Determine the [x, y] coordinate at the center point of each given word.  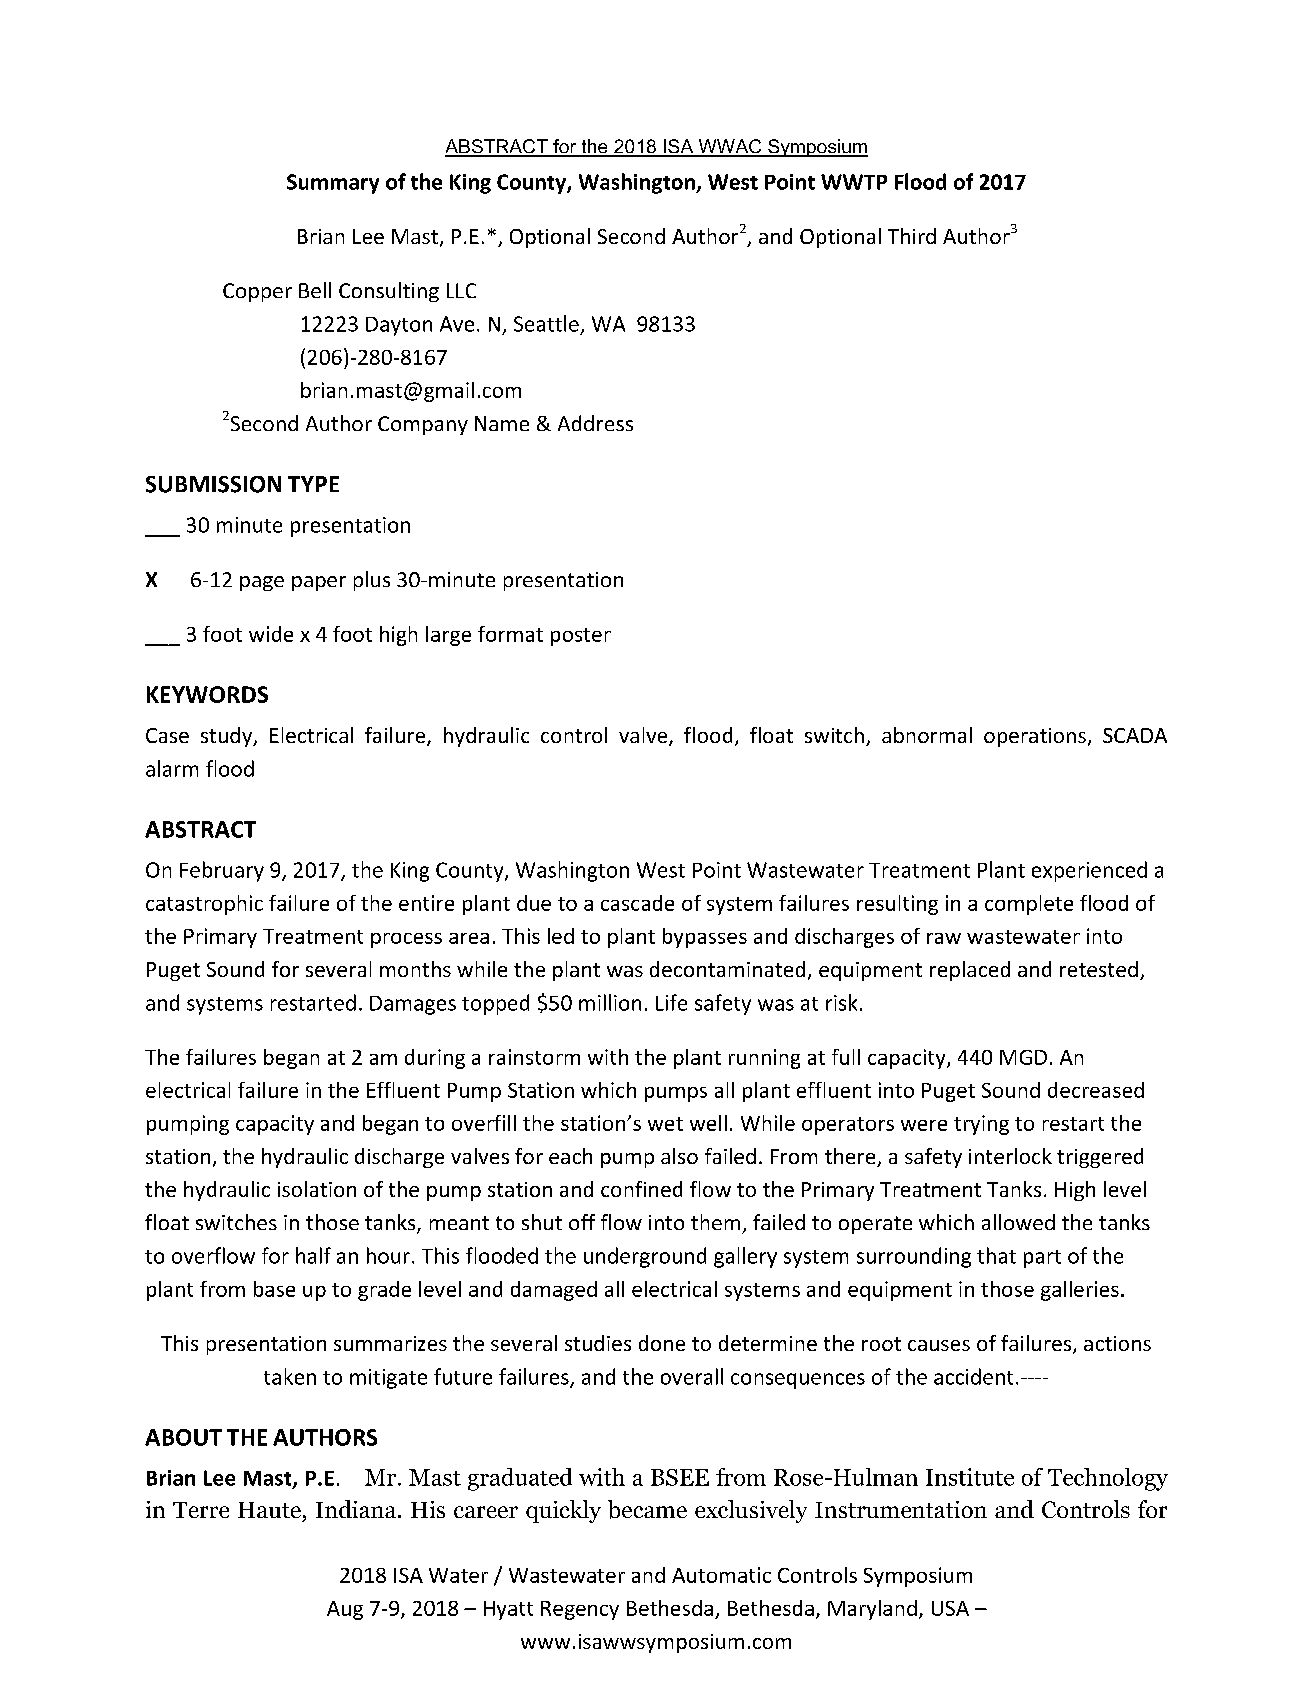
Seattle [546, 323]
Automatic [721, 1575]
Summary [333, 184]
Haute [269, 1510]
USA [950, 1608]
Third [912, 236]
